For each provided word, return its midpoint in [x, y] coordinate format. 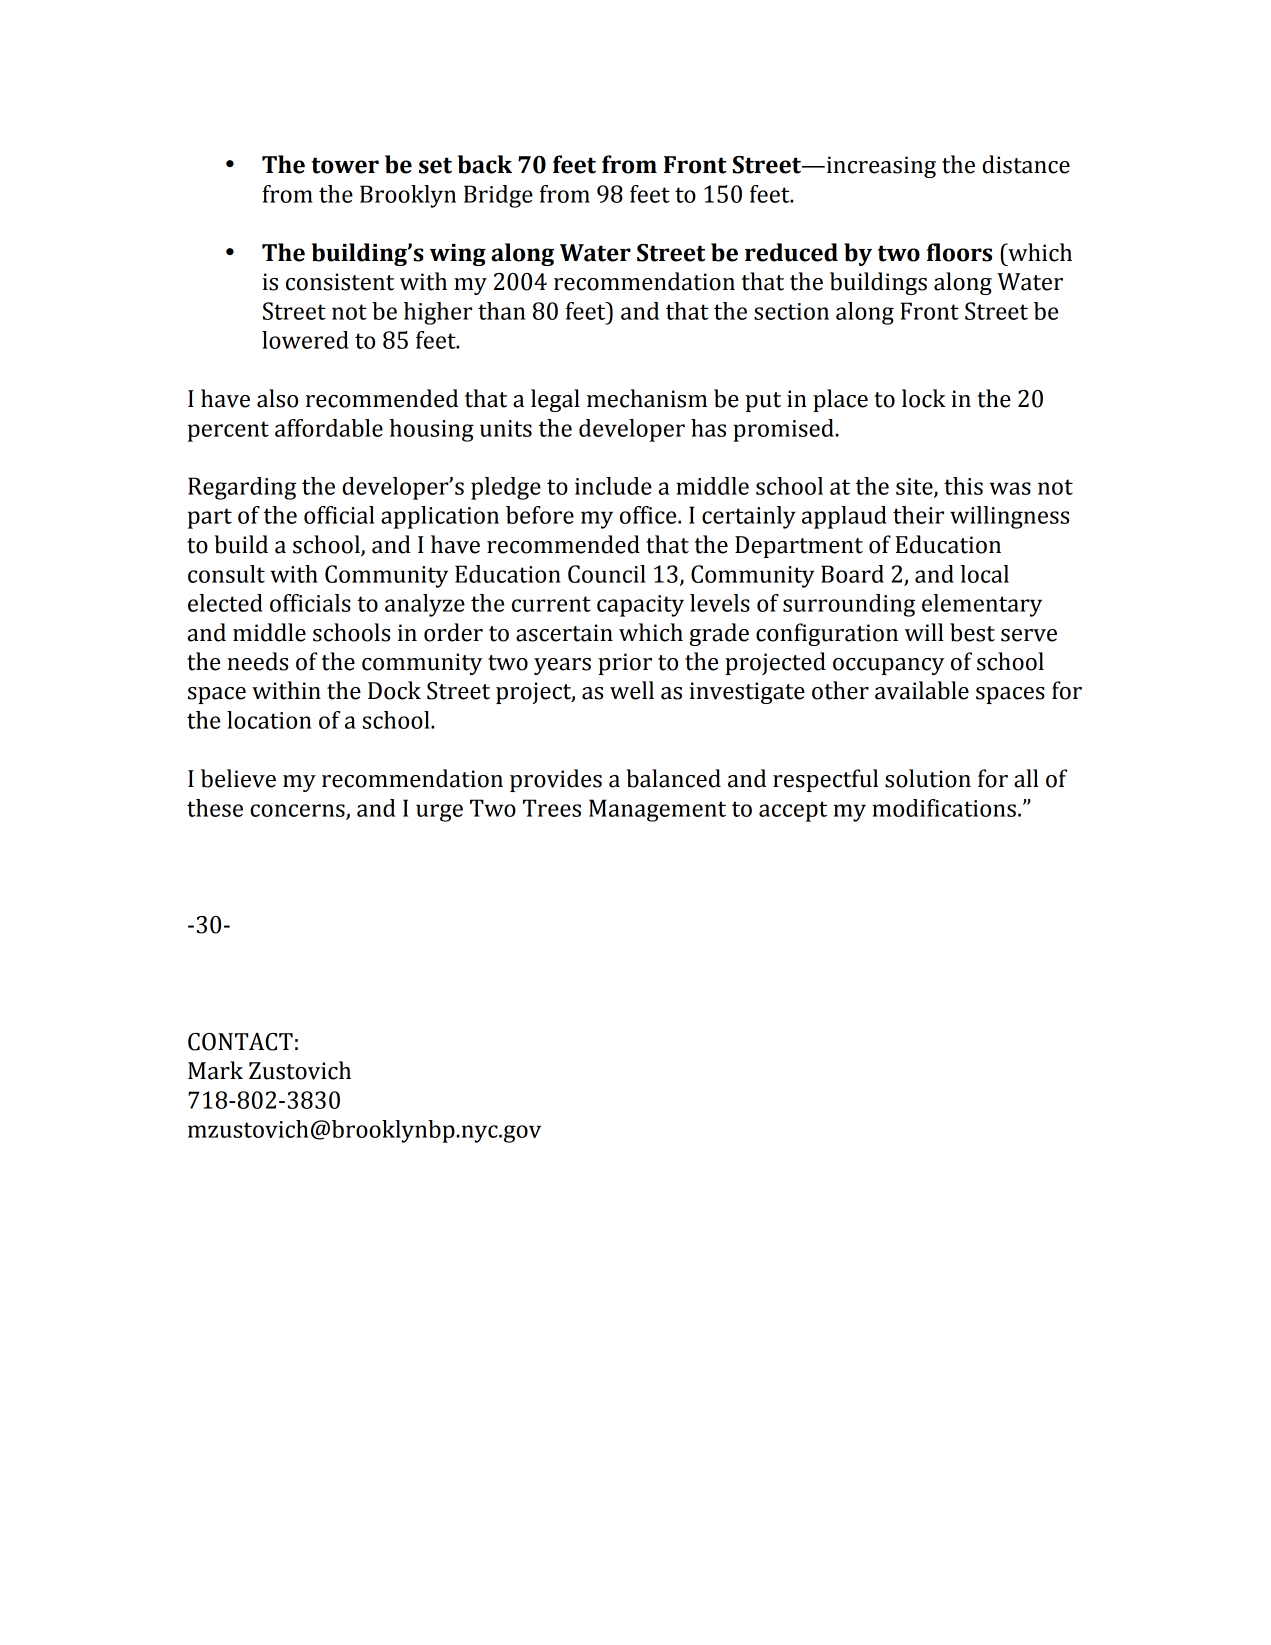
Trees [552, 808]
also [277, 398]
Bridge [498, 196]
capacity [640, 606]
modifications [944, 808]
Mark [215, 1070]
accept [793, 811]
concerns [298, 811]
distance [1026, 164]
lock [924, 398]
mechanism [647, 398]
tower [345, 165]
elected [225, 603]
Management [657, 810]
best [972, 632]
